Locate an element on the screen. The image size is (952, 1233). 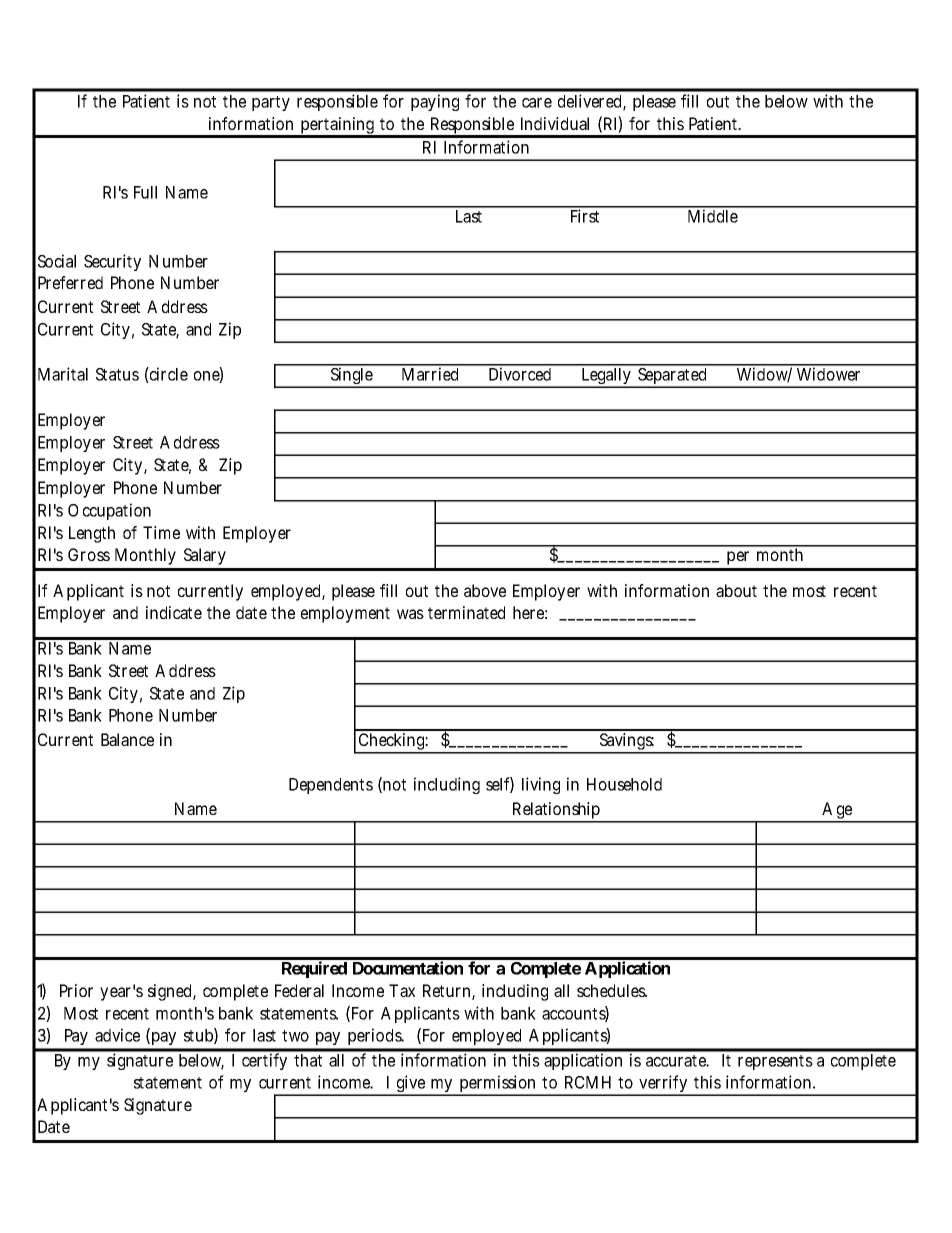
represents is located at coordinates (775, 1062).
